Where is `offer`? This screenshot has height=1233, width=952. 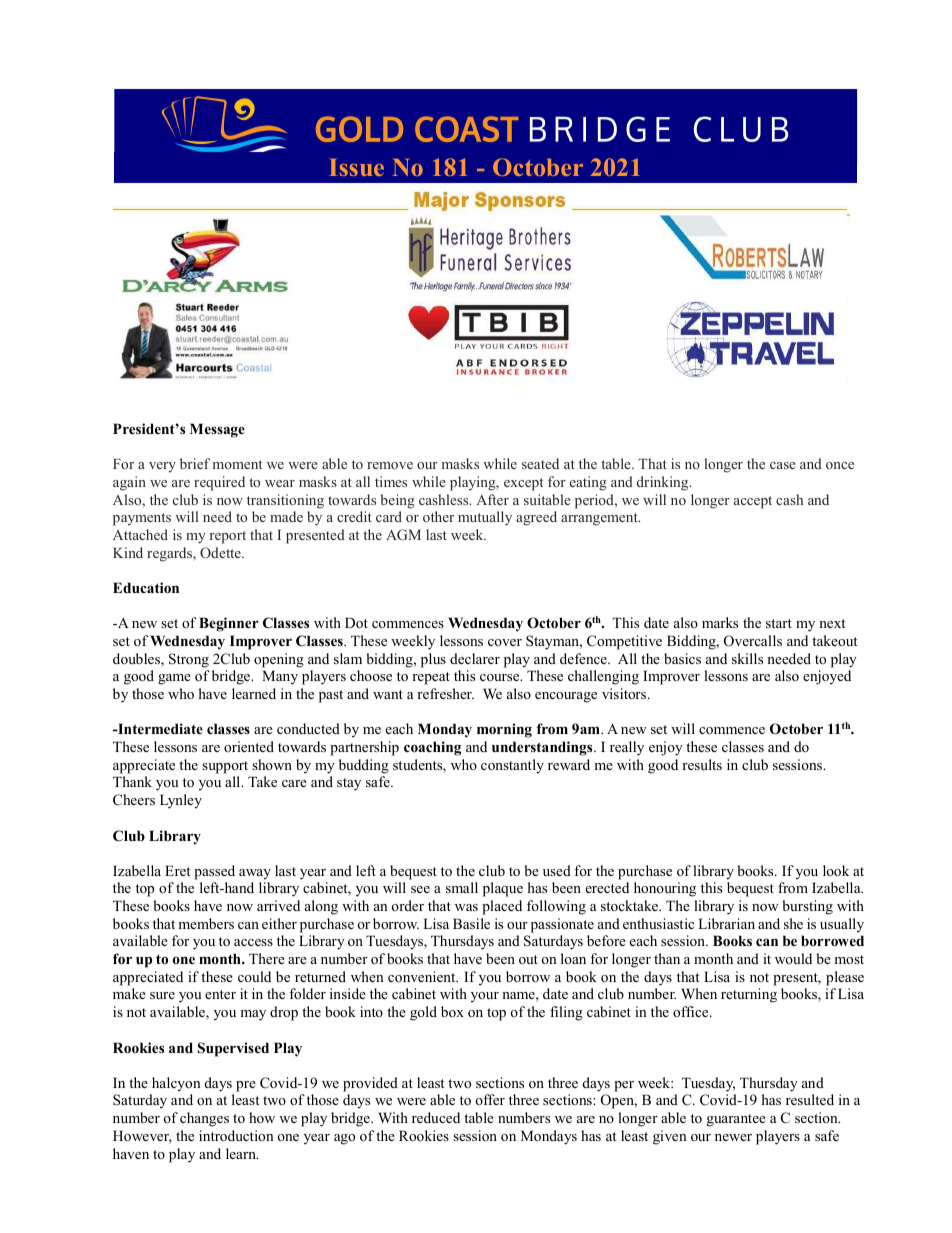 offer is located at coordinates (490, 1099).
